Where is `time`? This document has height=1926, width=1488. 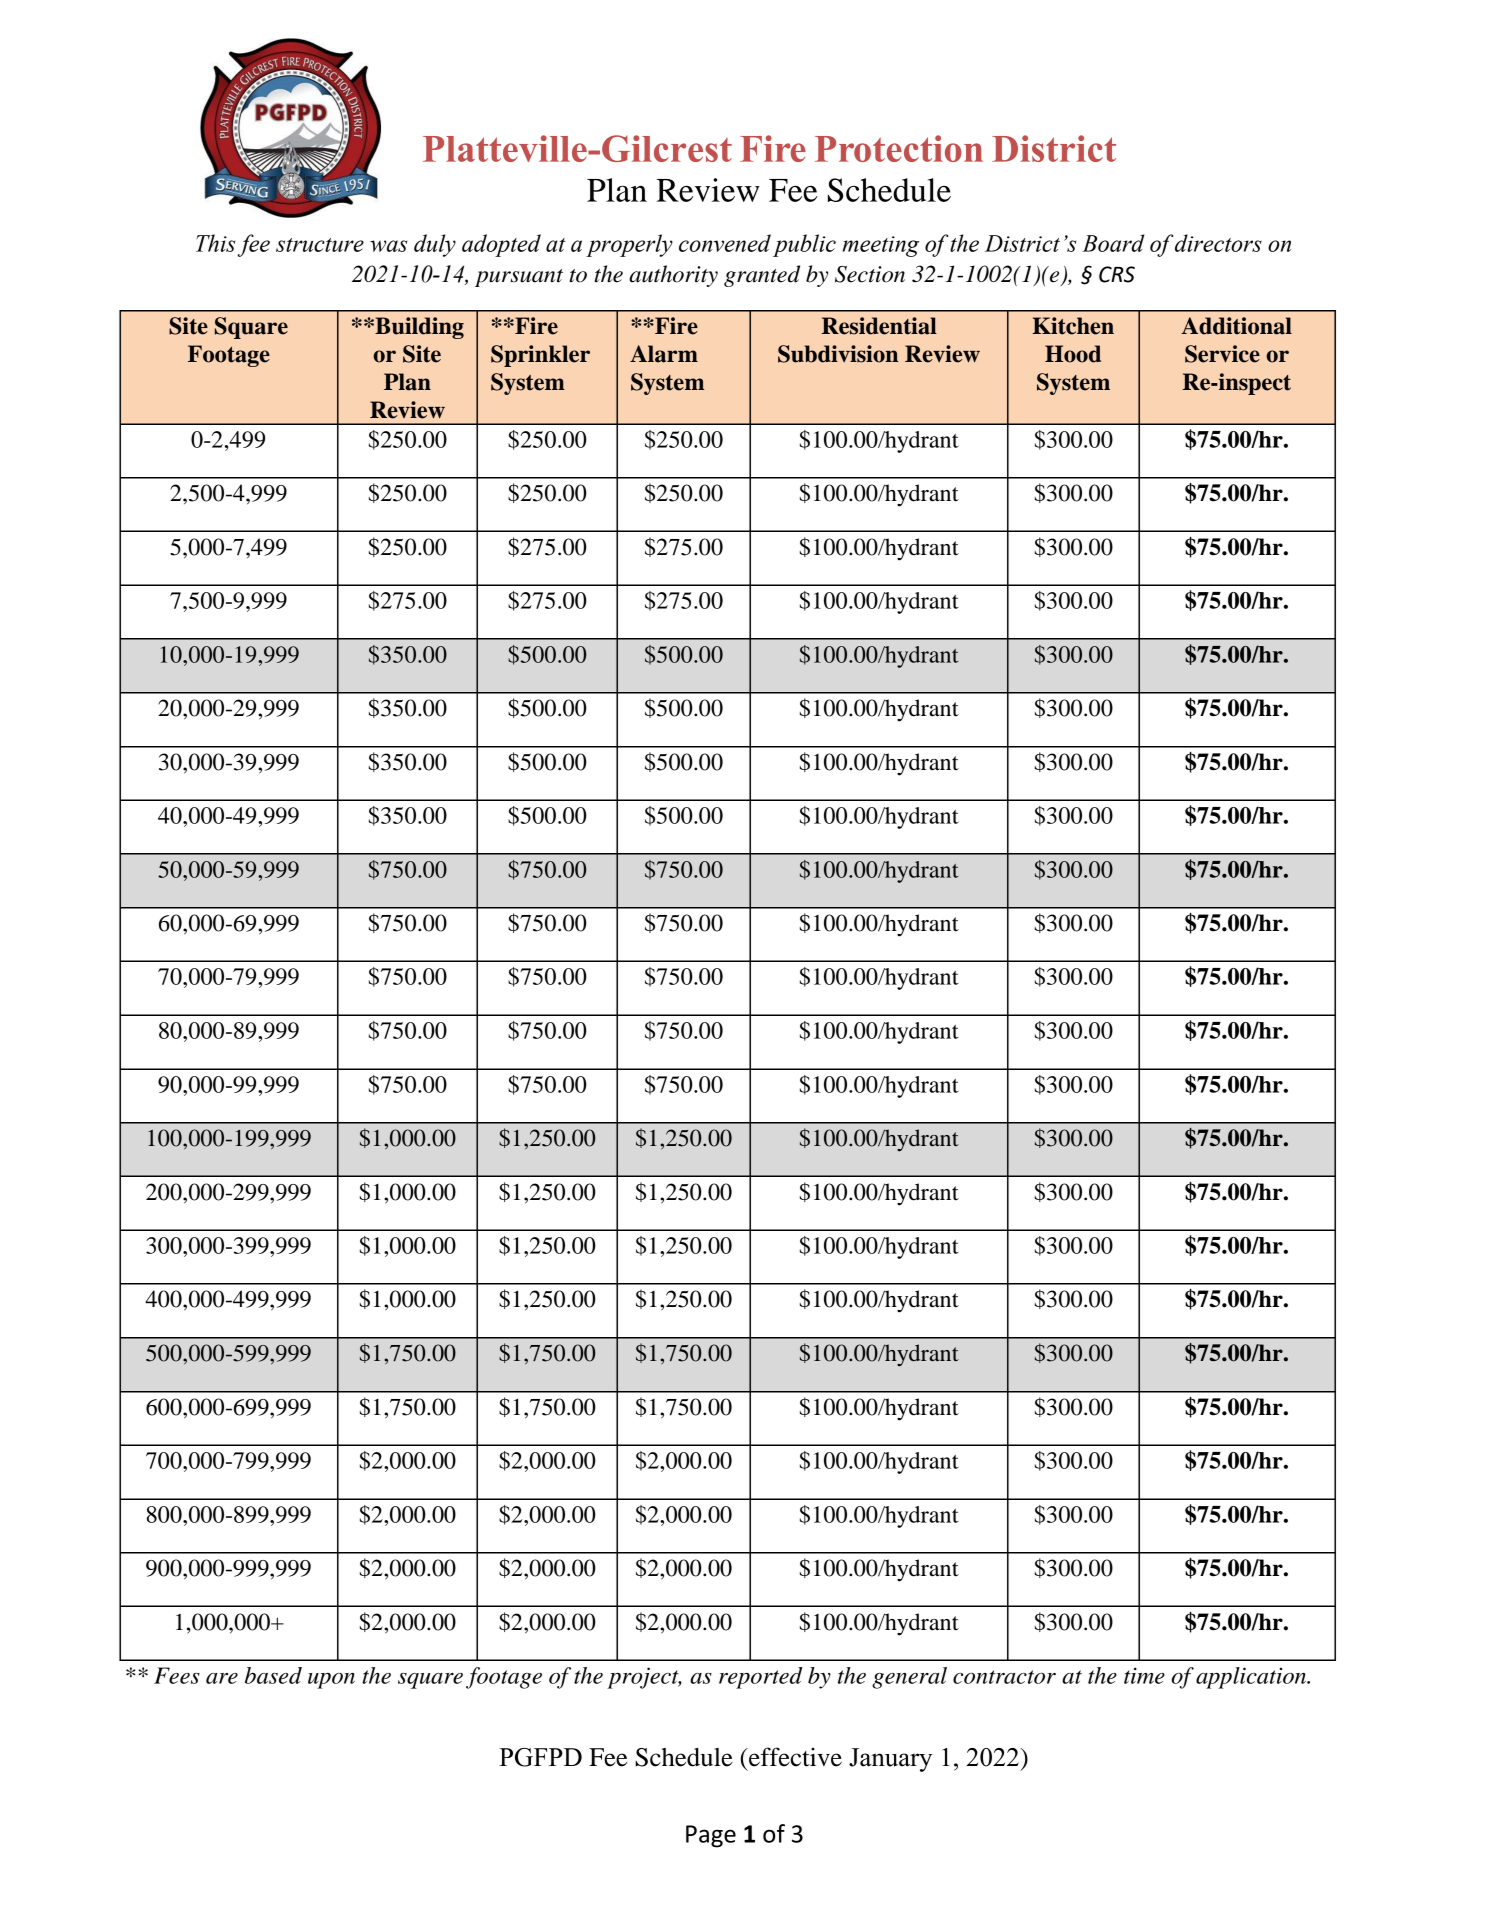
time is located at coordinates (1144, 1675).
